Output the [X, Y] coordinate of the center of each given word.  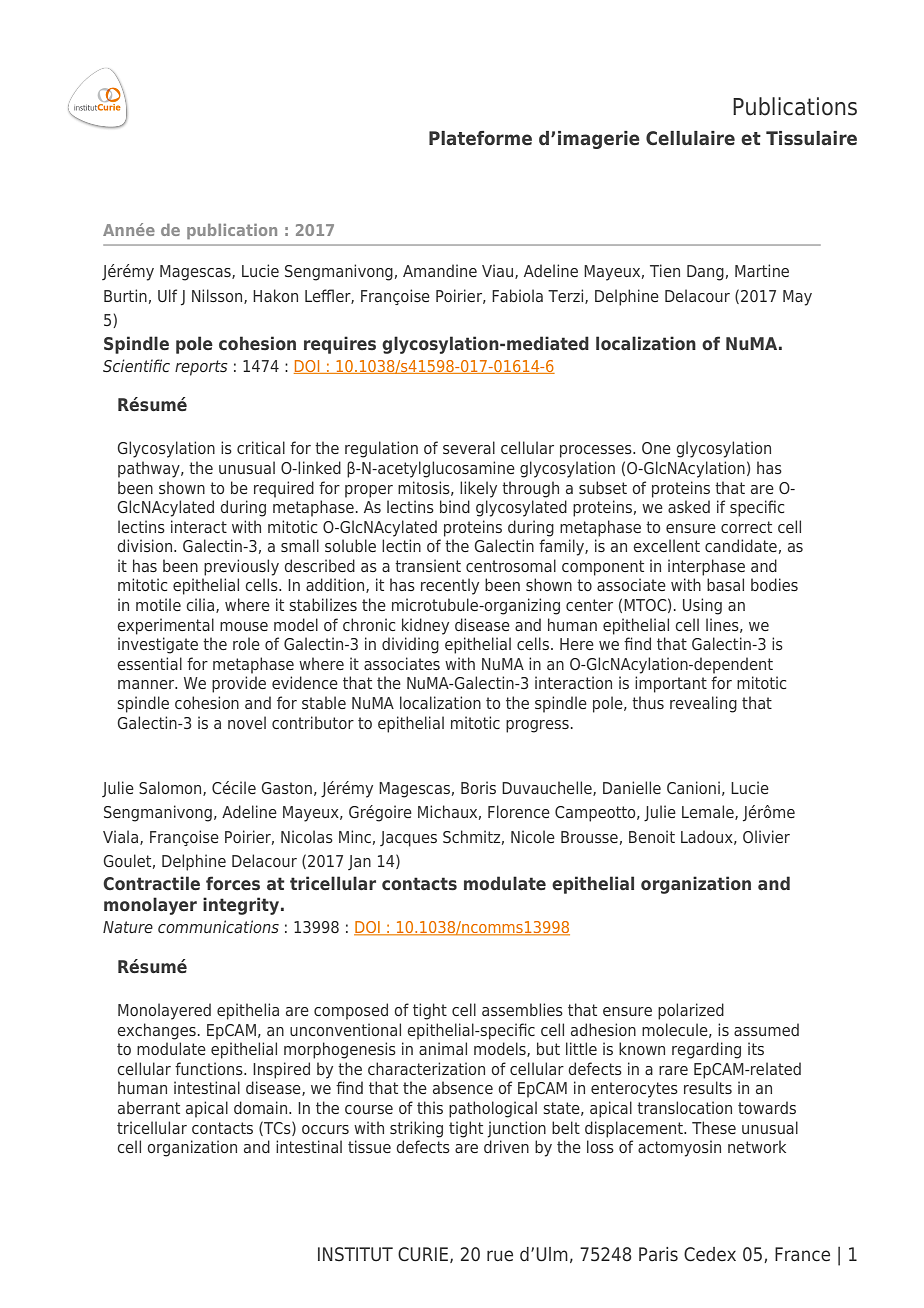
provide [239, 684]
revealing [703, 704]
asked [689, 506]
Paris [658, 1254]
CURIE [423, 1254]
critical [261, 447]
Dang [705, 273]
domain [262, 1107]
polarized [691, 1011]
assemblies [522, 1009]
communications [218, 926]
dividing [410, 645]
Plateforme [480, 138]
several [469, 447]
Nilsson [218, 296]
